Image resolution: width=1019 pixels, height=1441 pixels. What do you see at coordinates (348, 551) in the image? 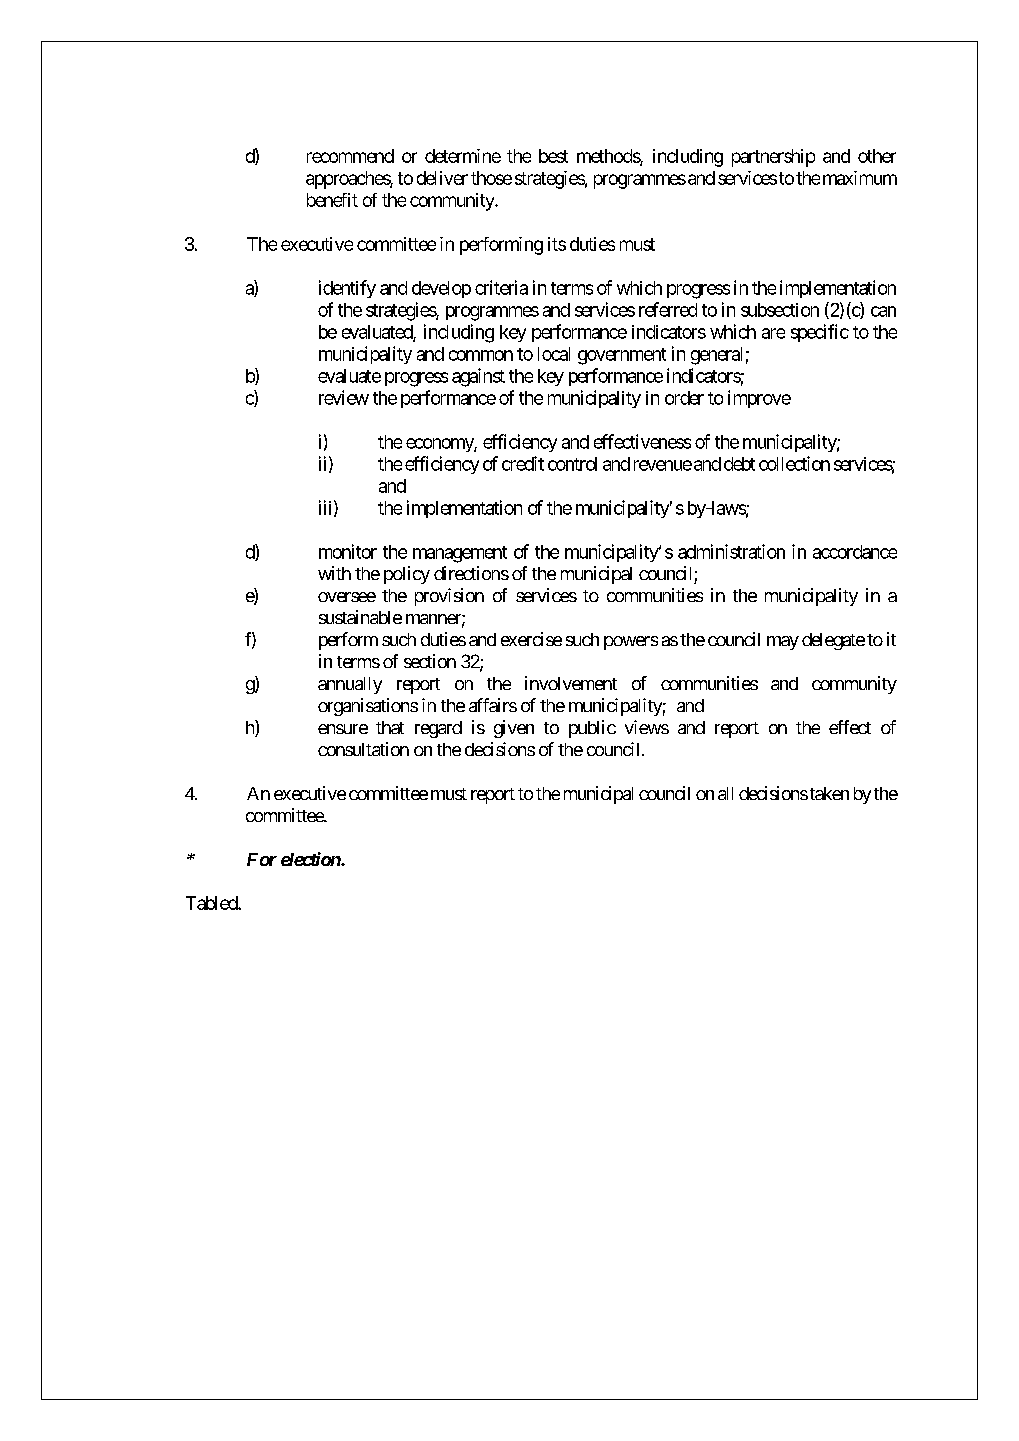
I see `monitor` at bounding box center [348, 551].
